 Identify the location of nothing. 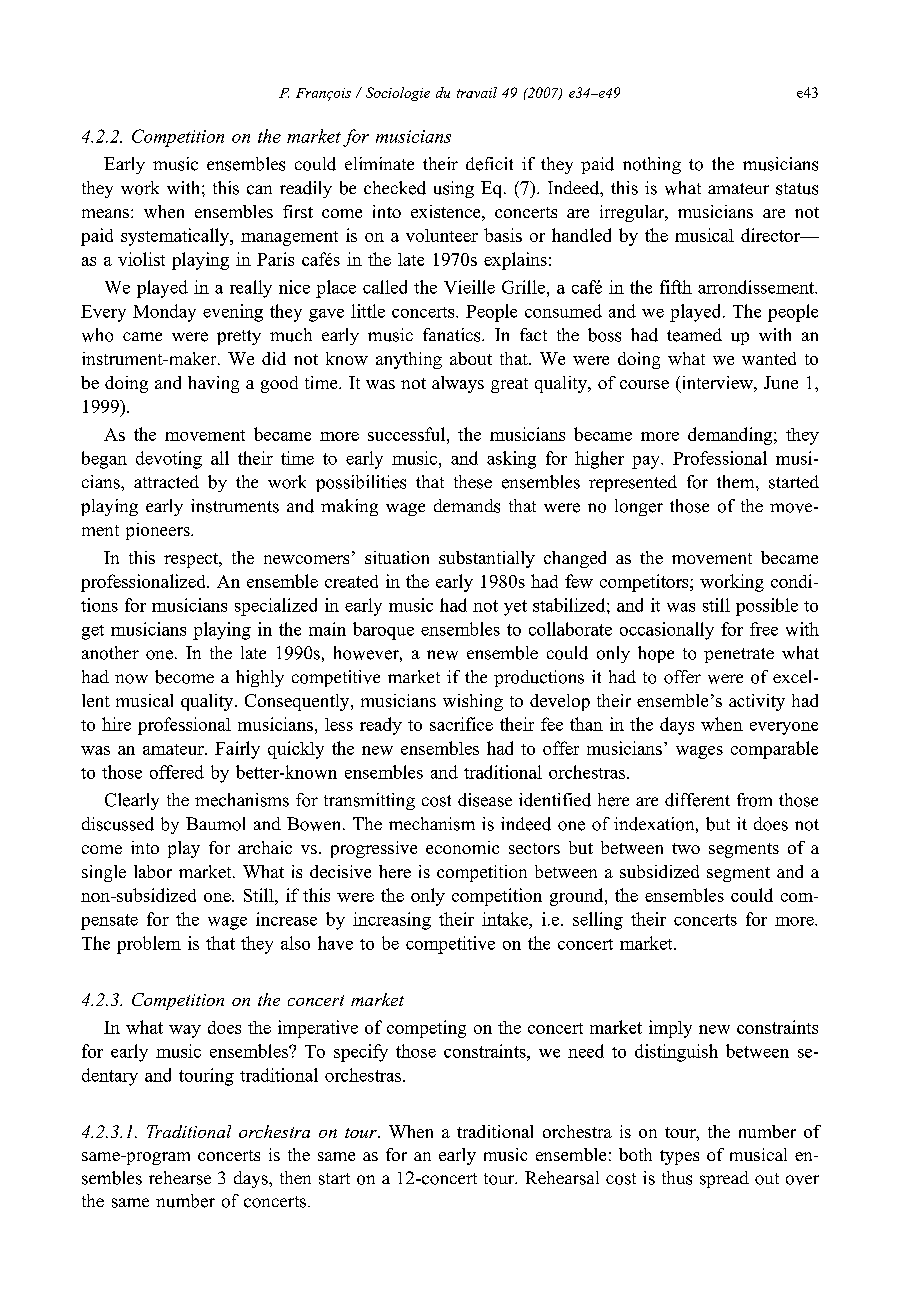
(652, 165).
